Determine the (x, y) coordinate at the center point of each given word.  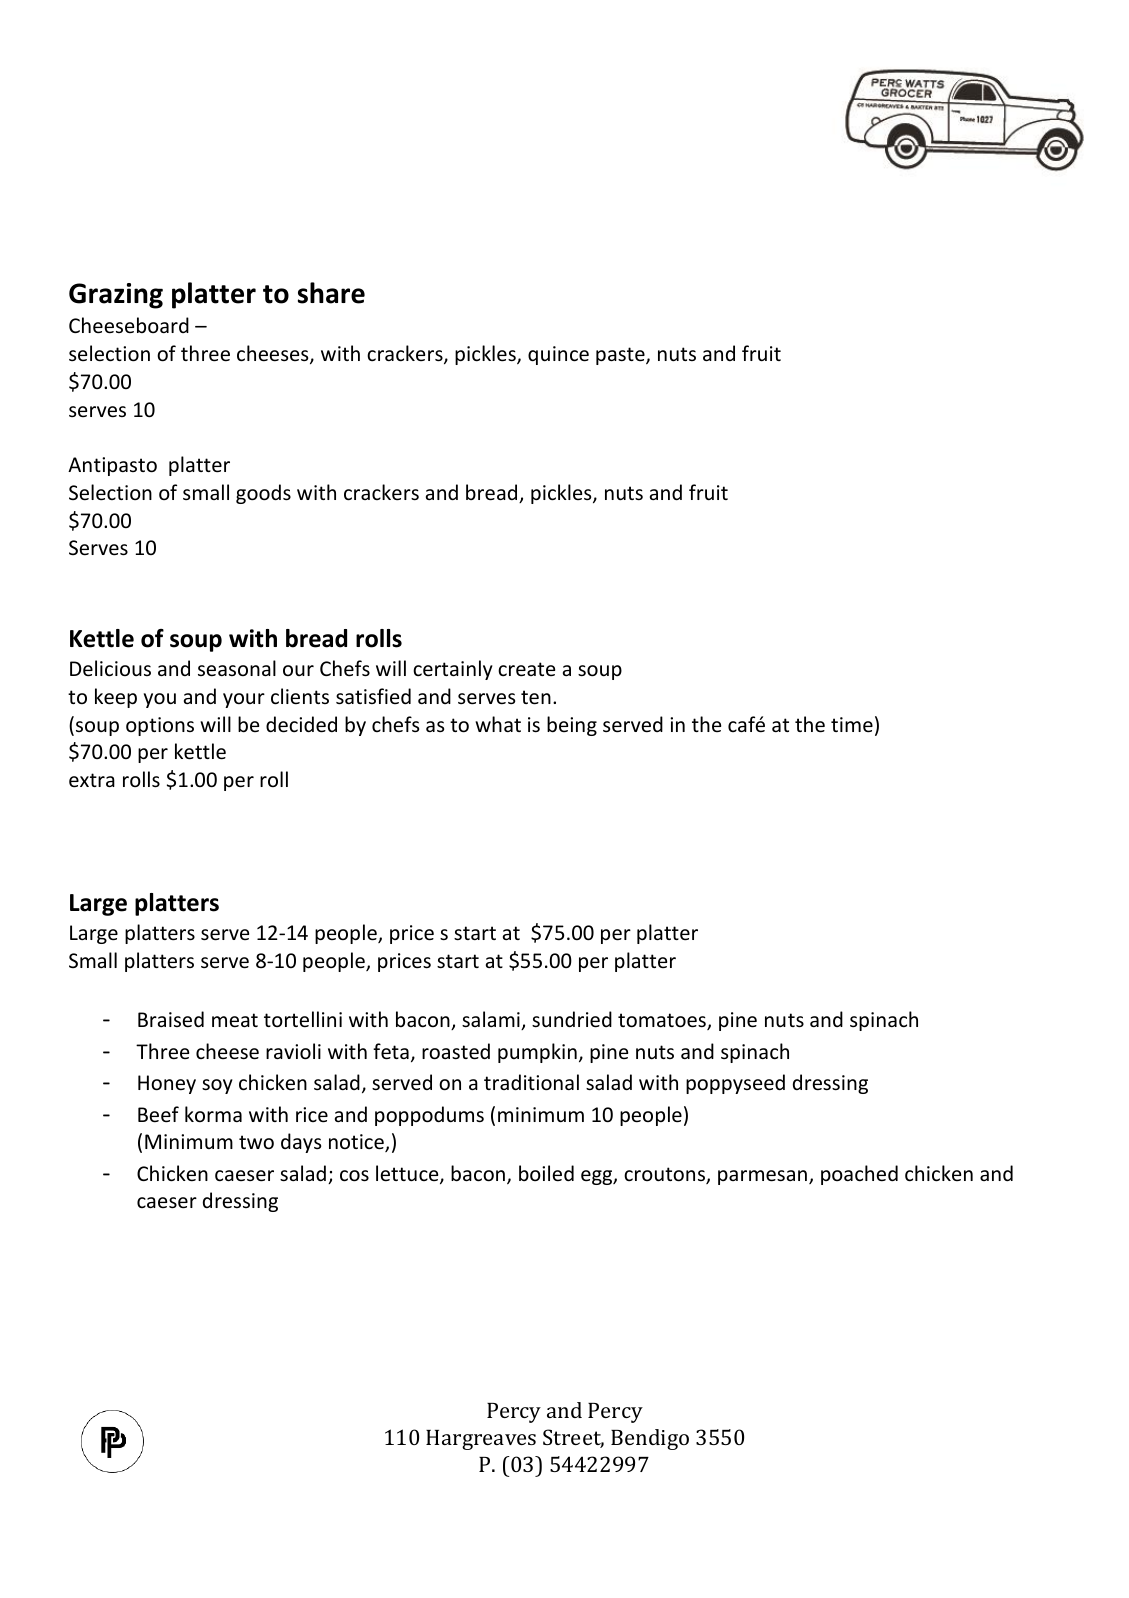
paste (621, 356)
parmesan (764, 1177)
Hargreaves (481, 1440)
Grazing (116, 296)
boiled (546, 1173)
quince (558, 355)
